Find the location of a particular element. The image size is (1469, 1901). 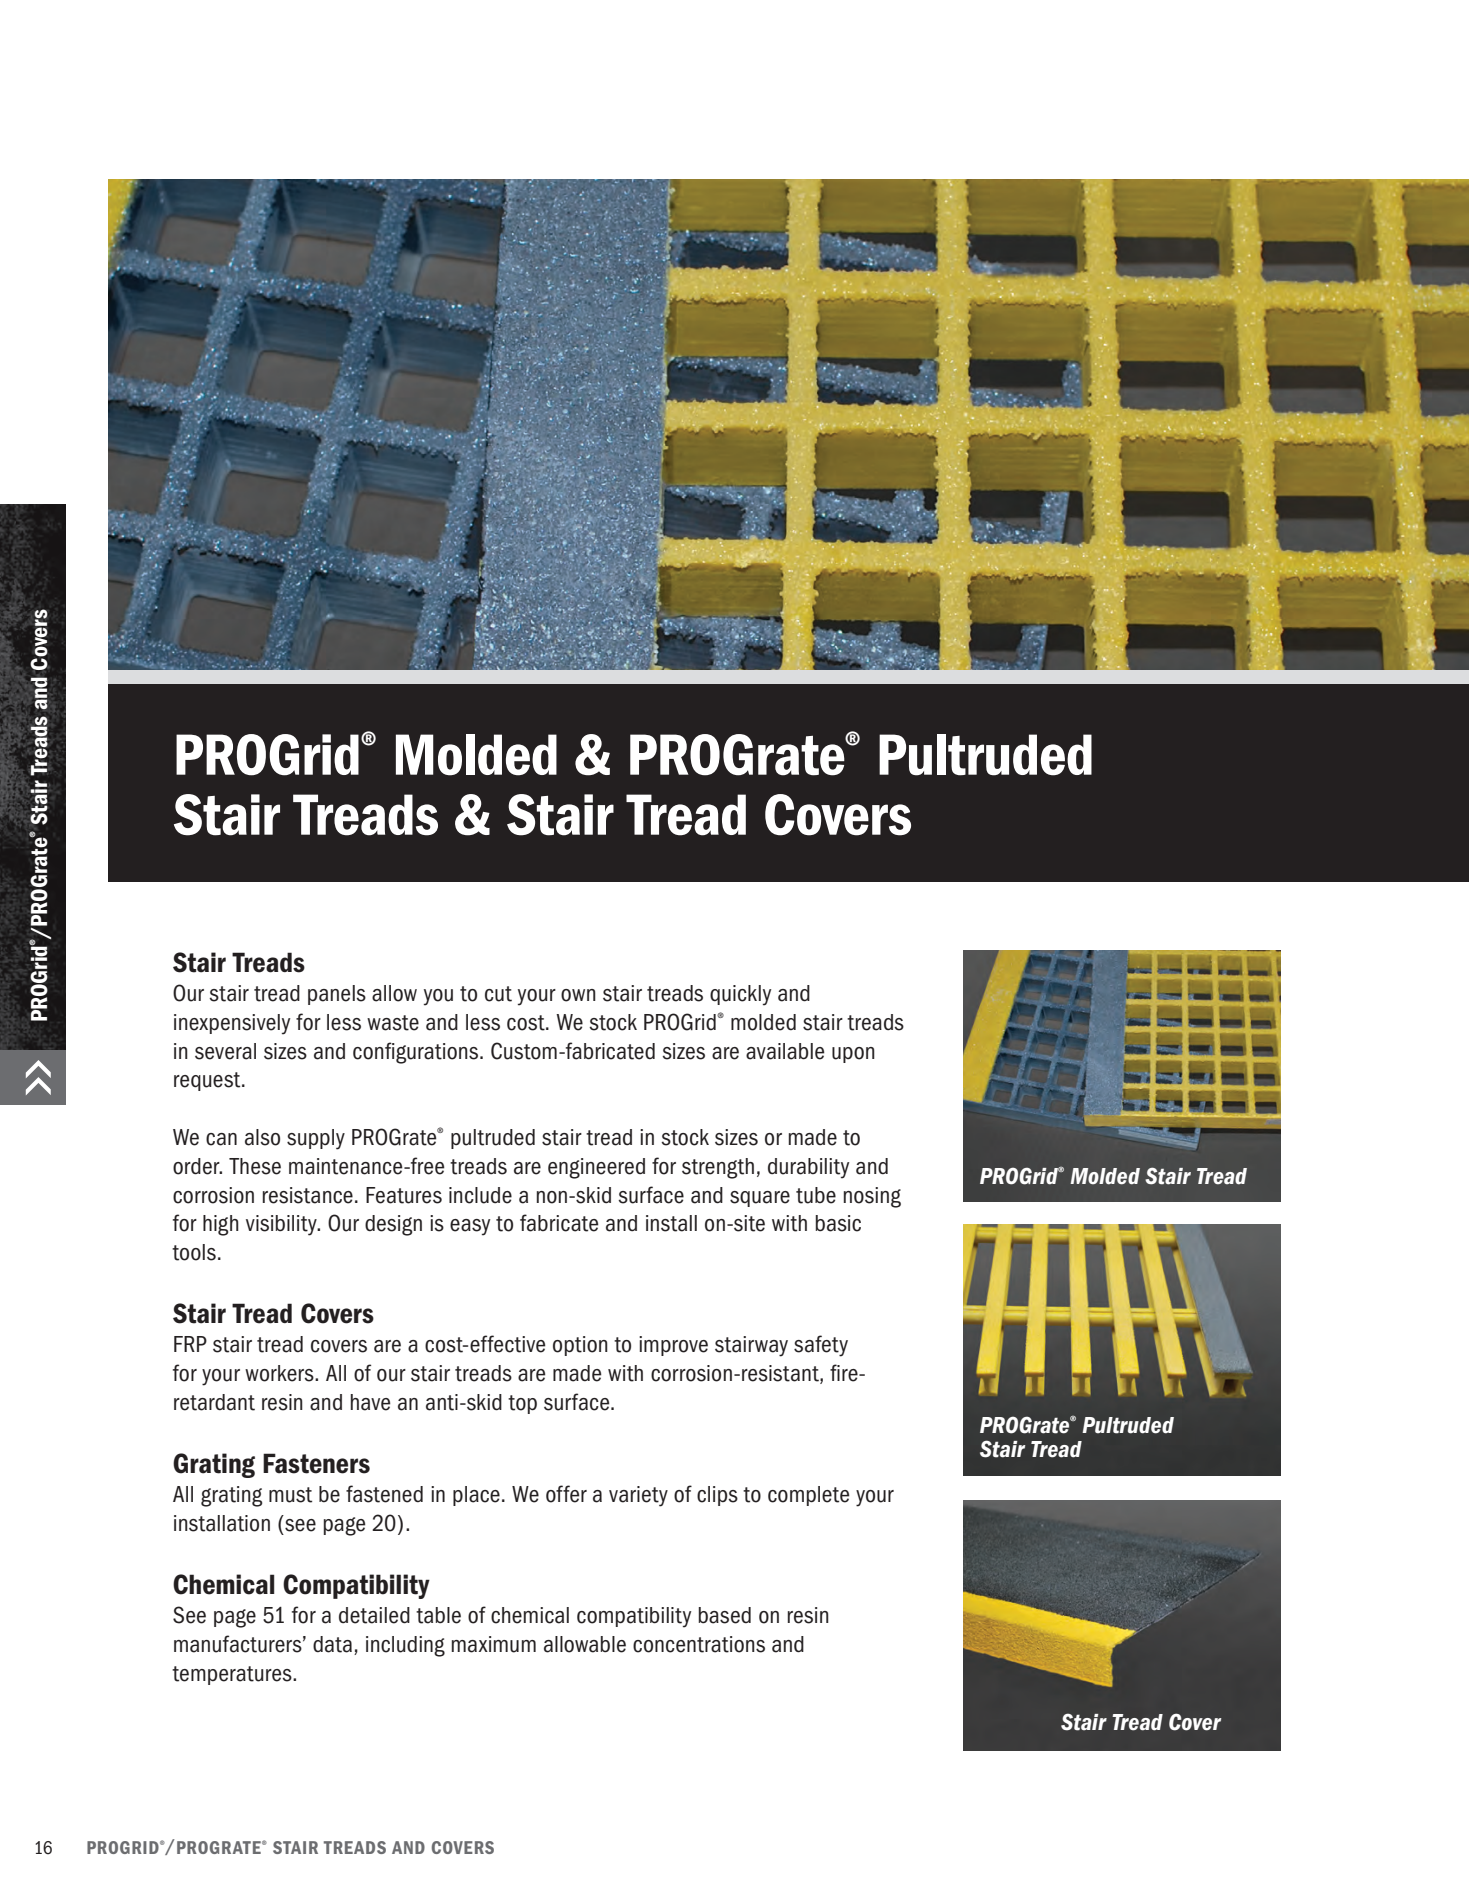

offer is located at coordinates (566, 1494).
